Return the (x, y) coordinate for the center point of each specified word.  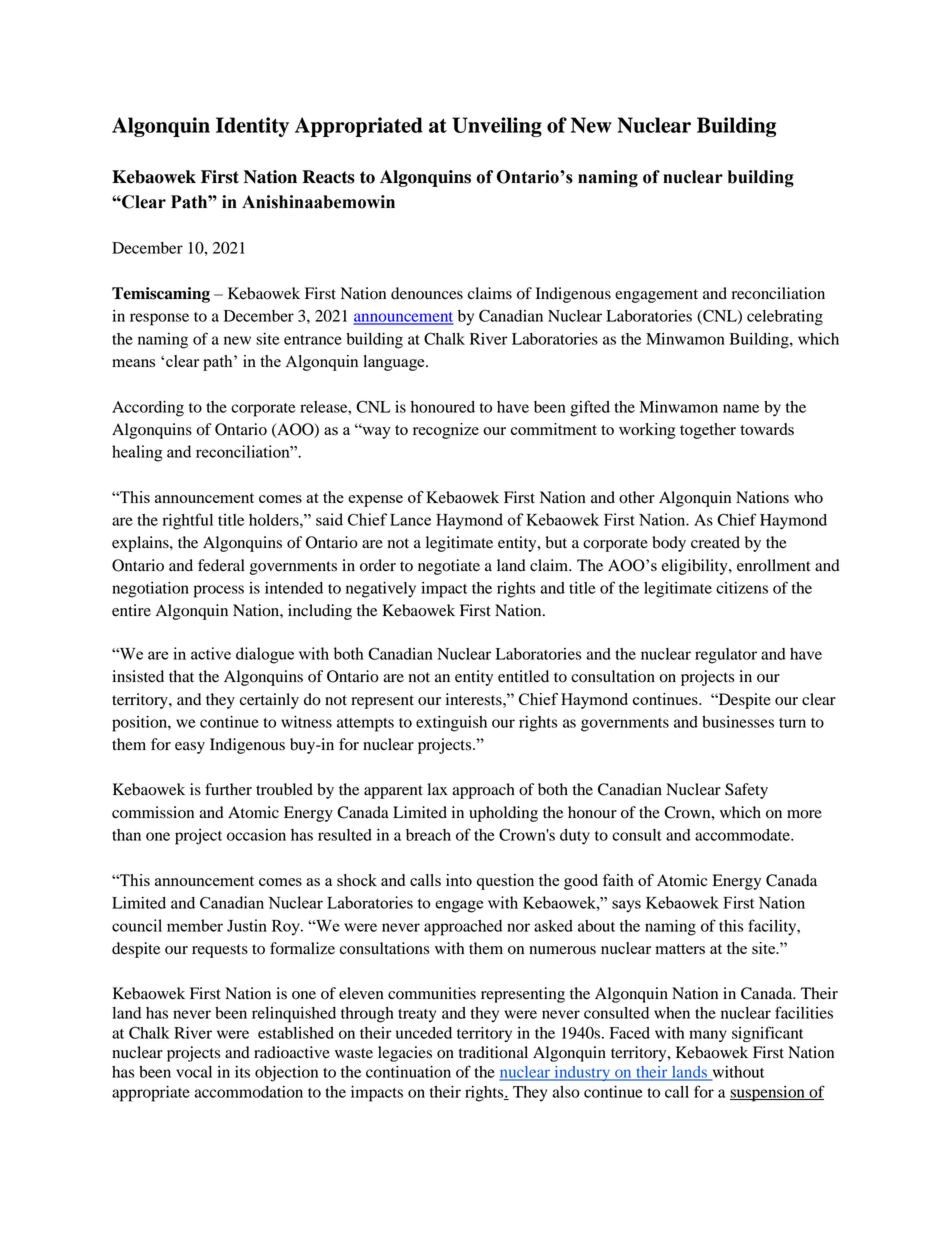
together (708, 431)
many (708, 1036)
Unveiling (497, 127)
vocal (194, 1072)
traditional (493, 1052)
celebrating (785, 318)
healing (137, 453)
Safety (746, 791)
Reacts (328, 177)
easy (190, 748)
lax (437, 789)
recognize (446, 431)
